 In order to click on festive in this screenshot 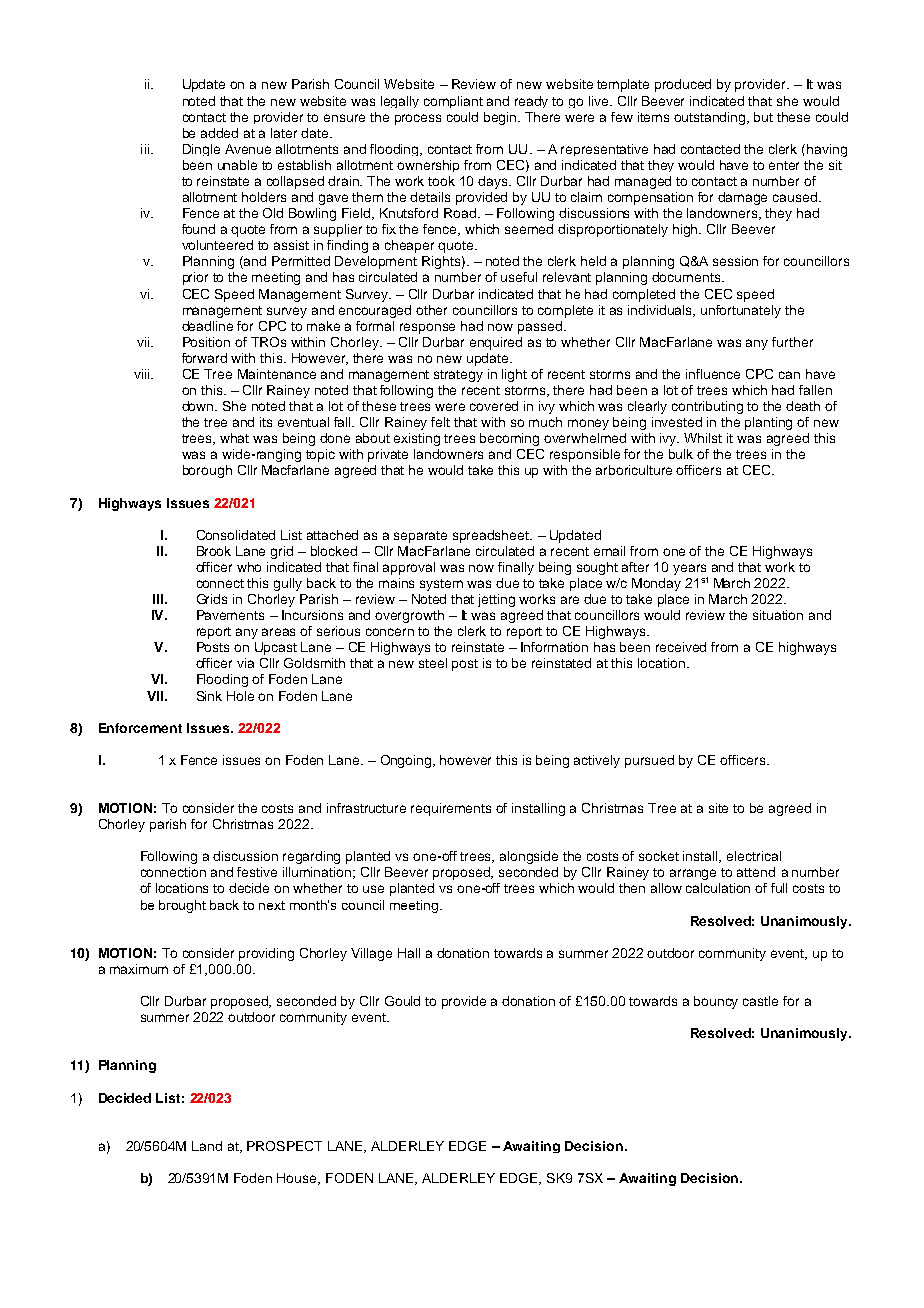, I will do `click(257, 872)`.
